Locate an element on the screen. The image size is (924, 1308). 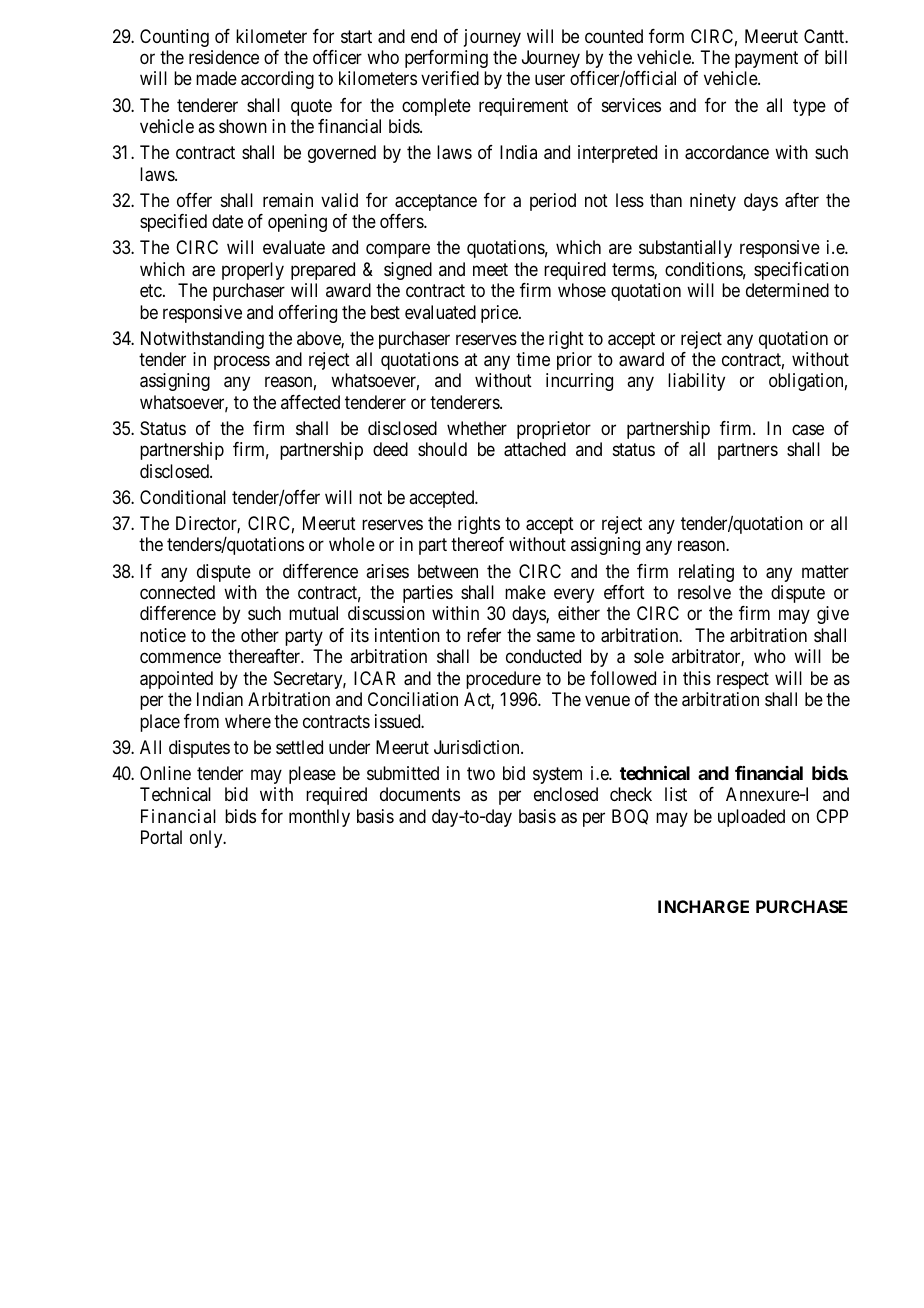
verified is located at coordinates (450, 78).
